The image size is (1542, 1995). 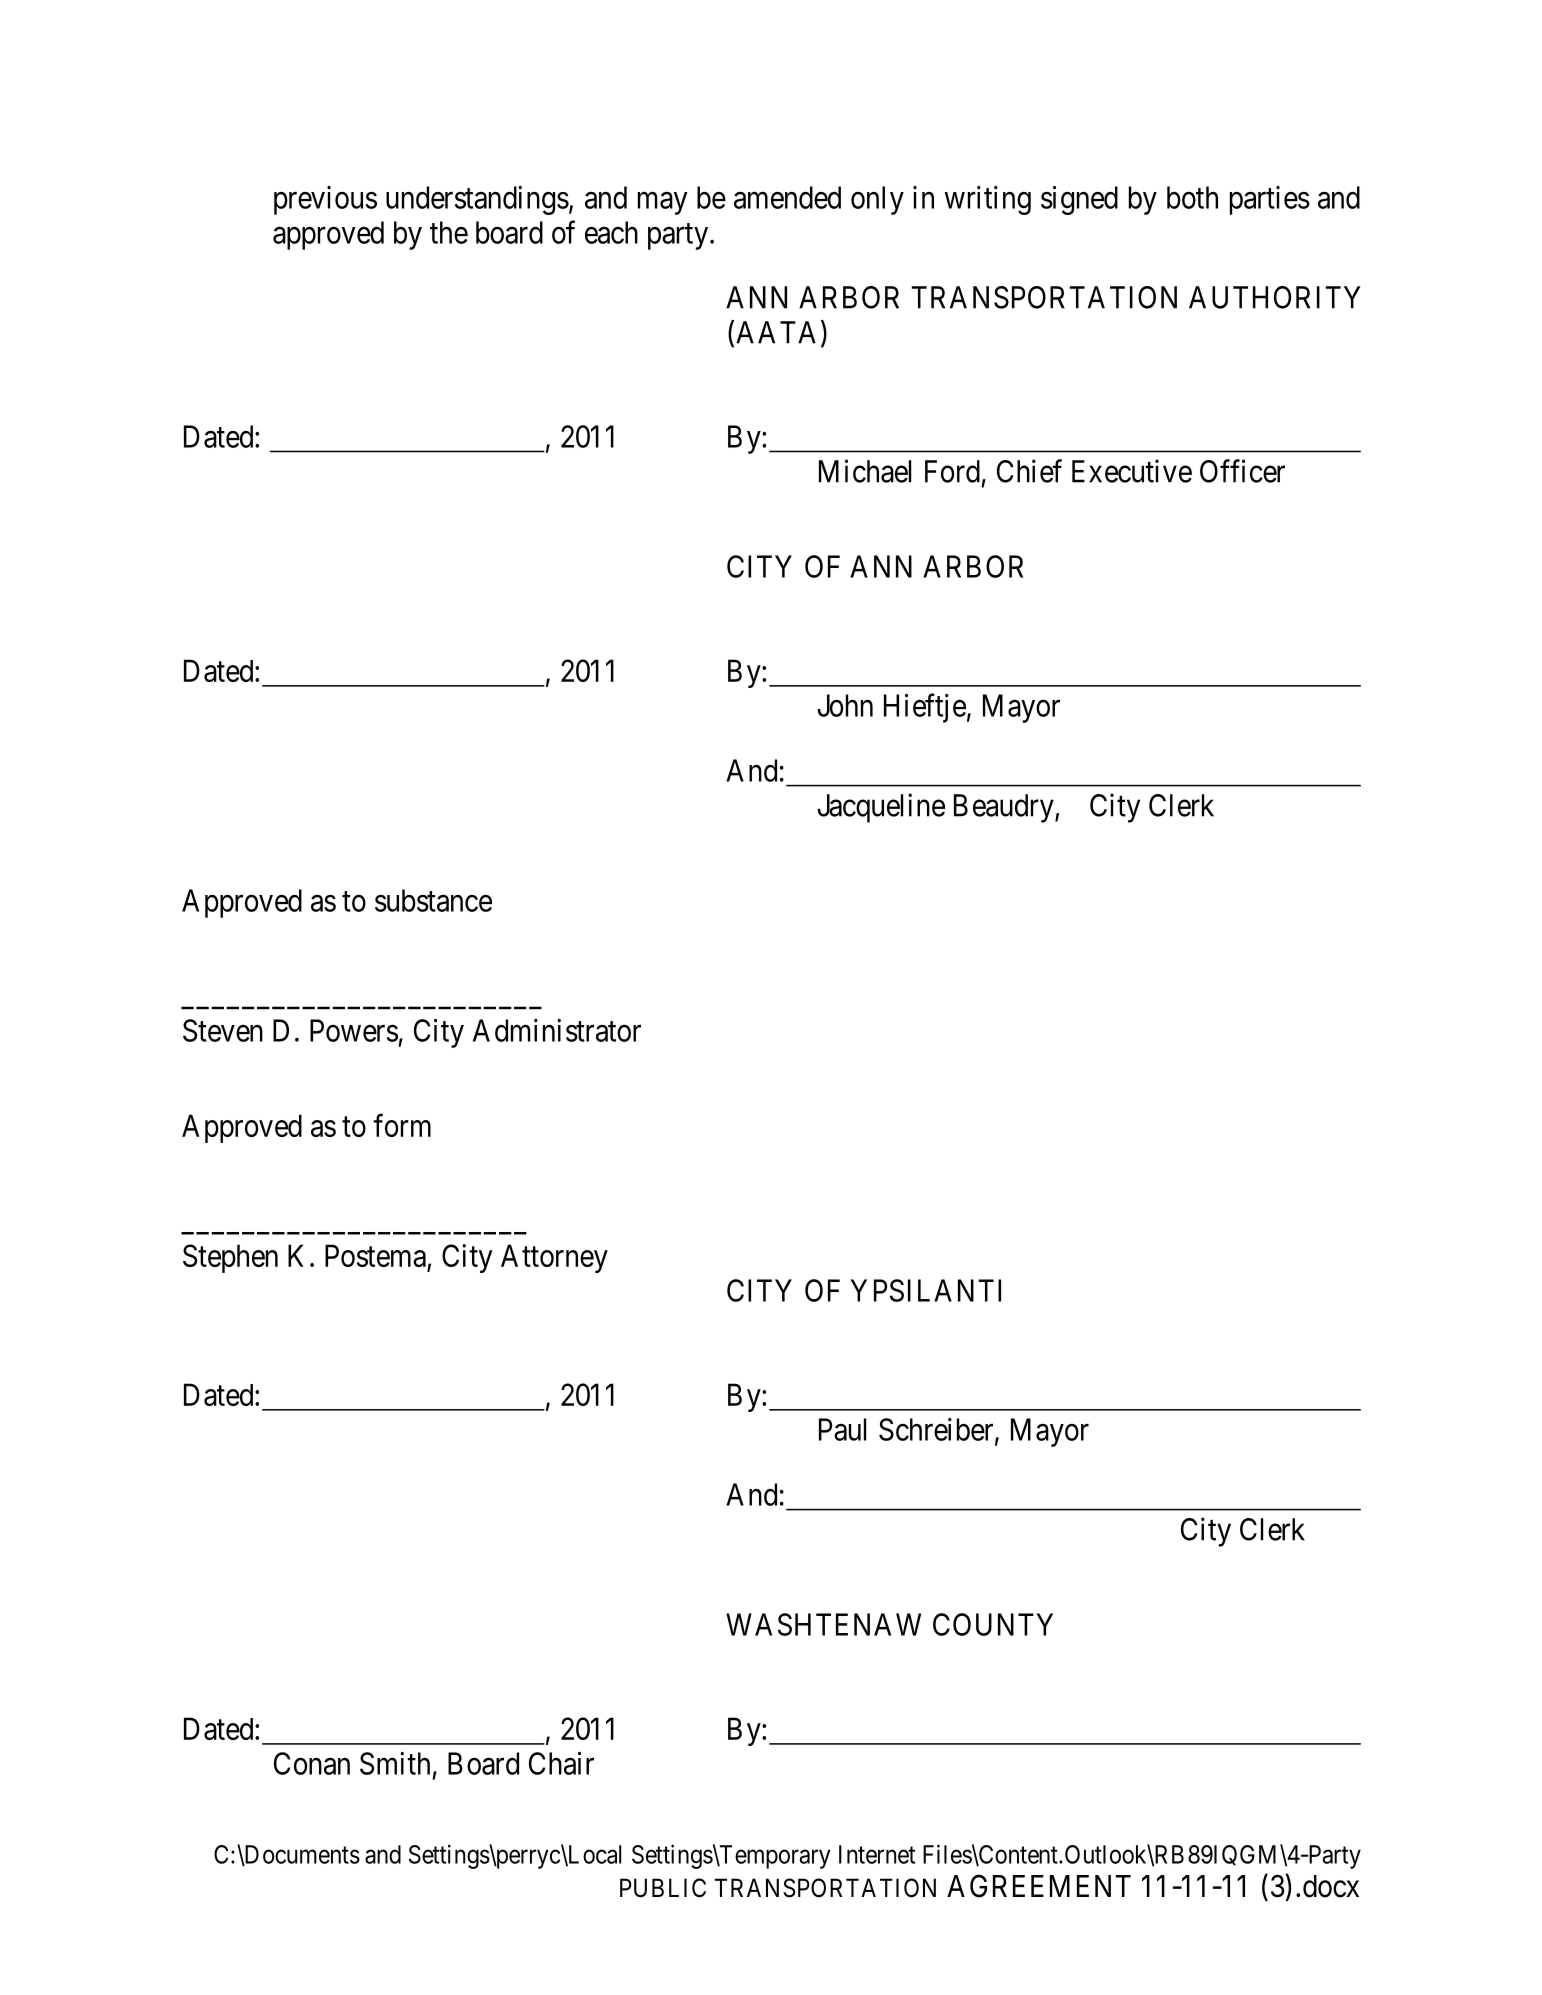 What do you see at coordinates (881, 808) in the screenshot?
I see `Jacqueline` at bounding box center [881, 808].
